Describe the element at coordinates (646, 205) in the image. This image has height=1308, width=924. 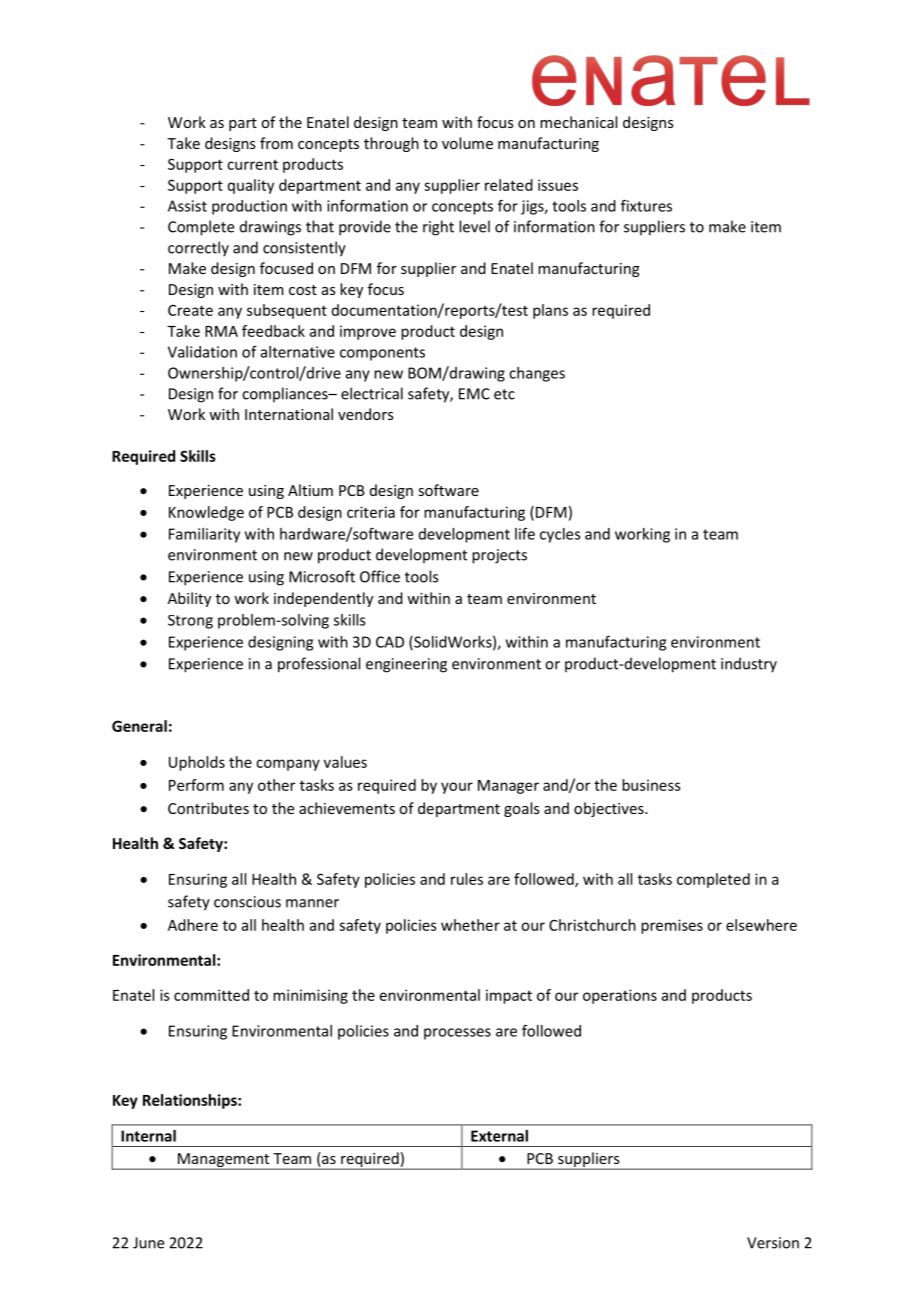
I see `fixtures` at that location.
